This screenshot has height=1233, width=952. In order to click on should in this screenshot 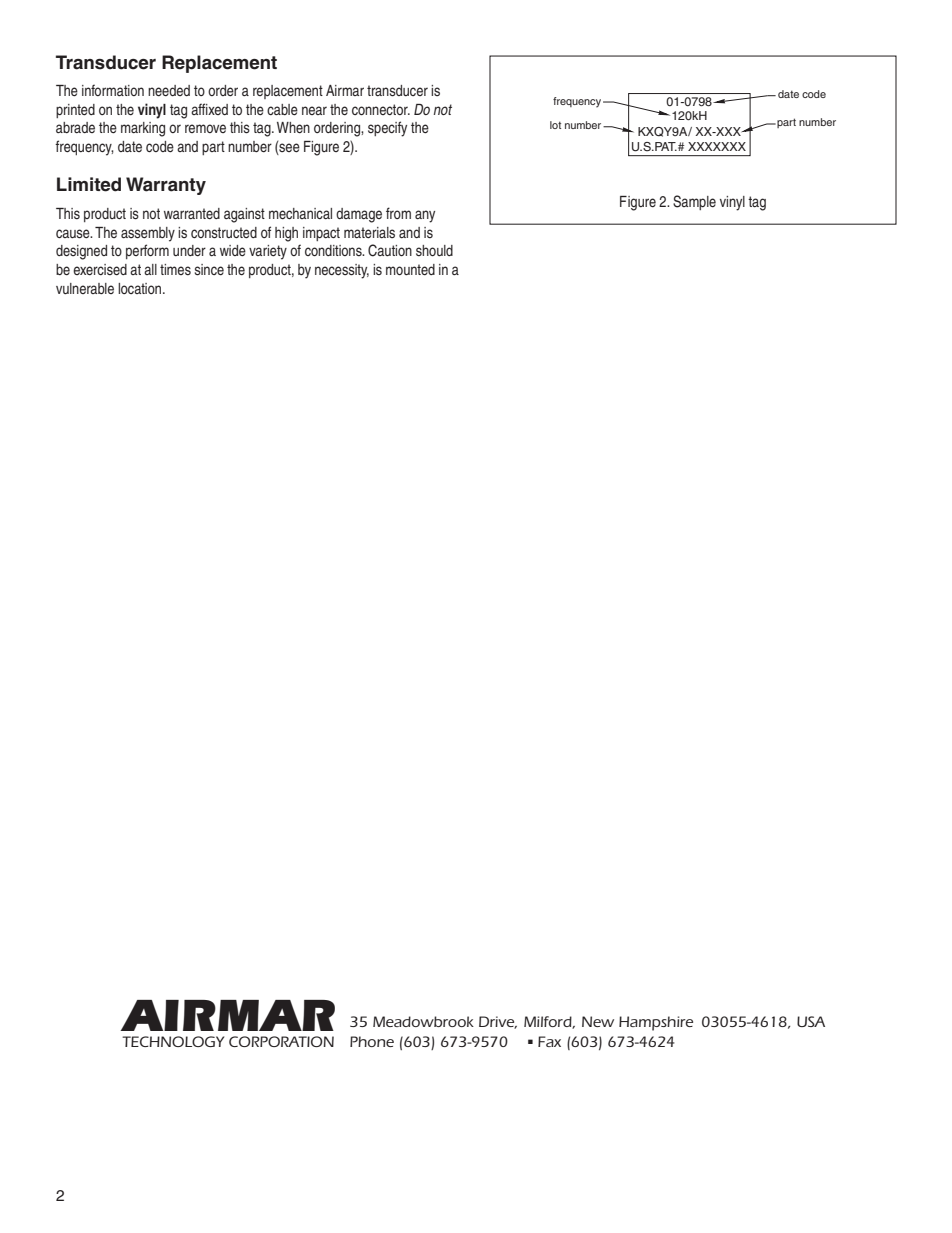, I will do `click(434, 250)`.
